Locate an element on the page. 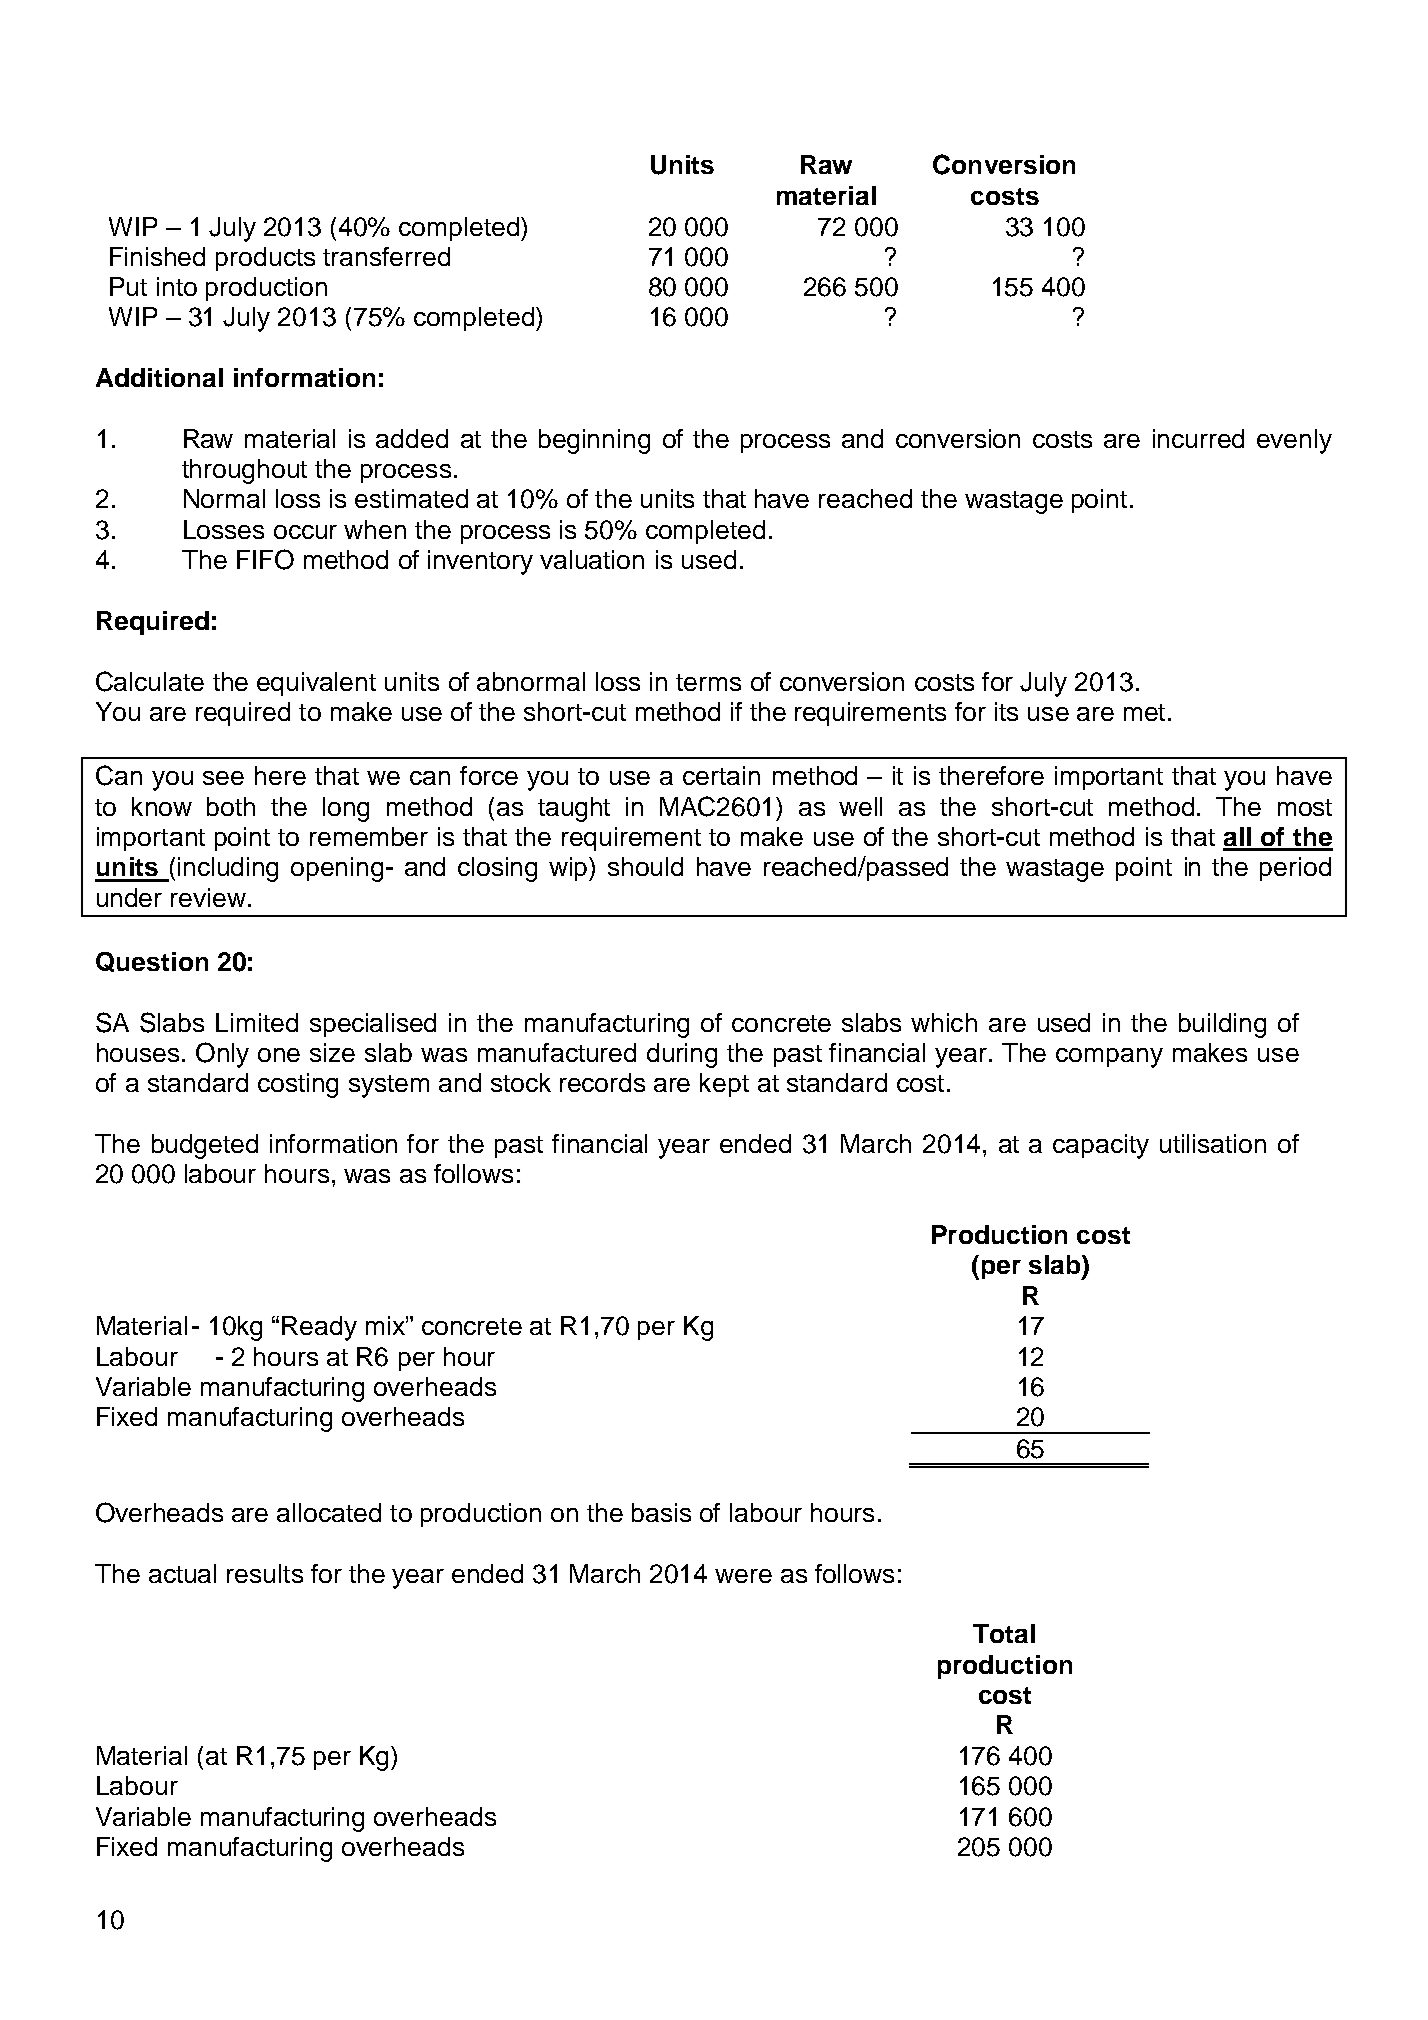 The image size is (1428, 2020). products is located at coordinates (265, 259).
